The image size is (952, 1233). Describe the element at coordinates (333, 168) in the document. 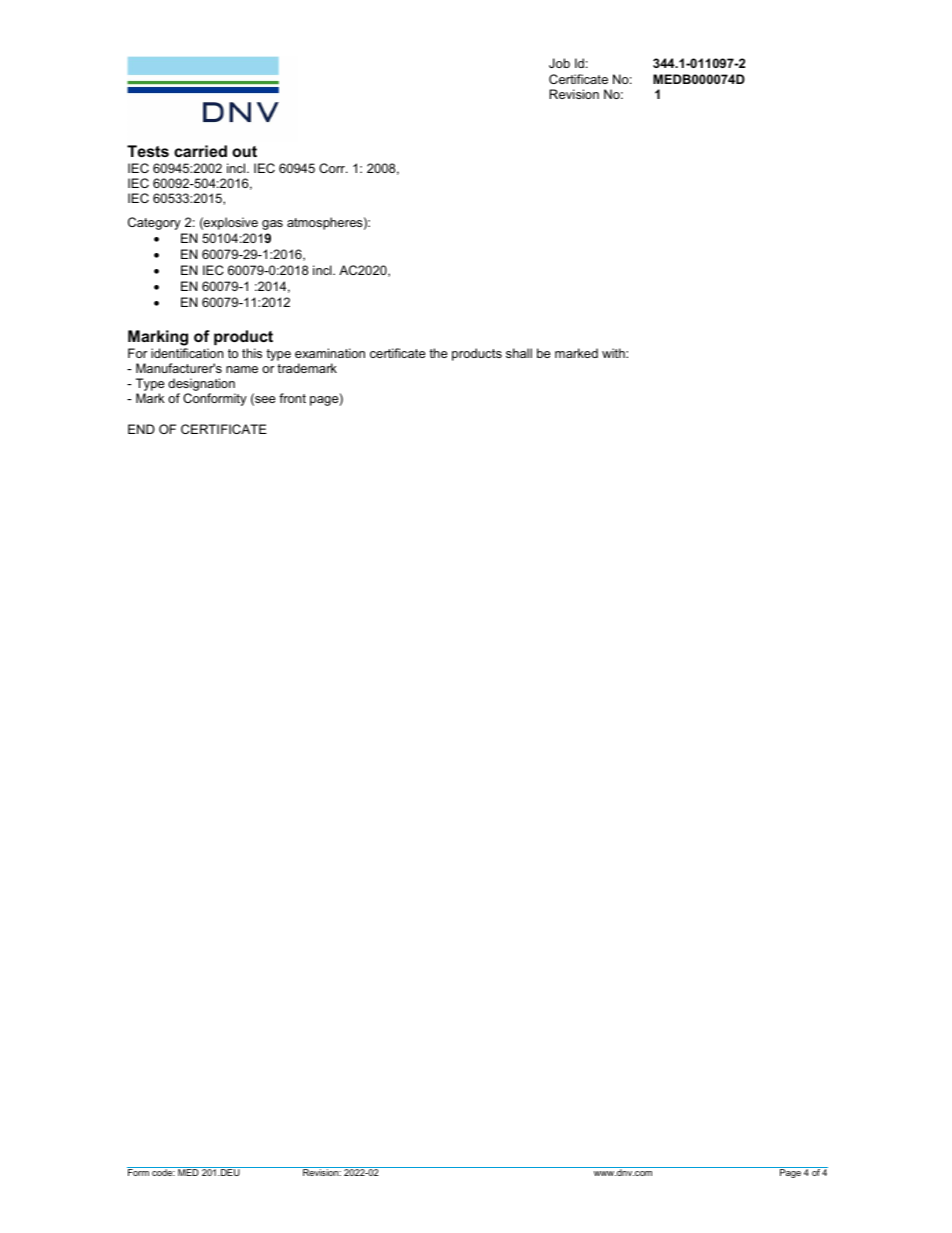

I see `Corr` at that location.
